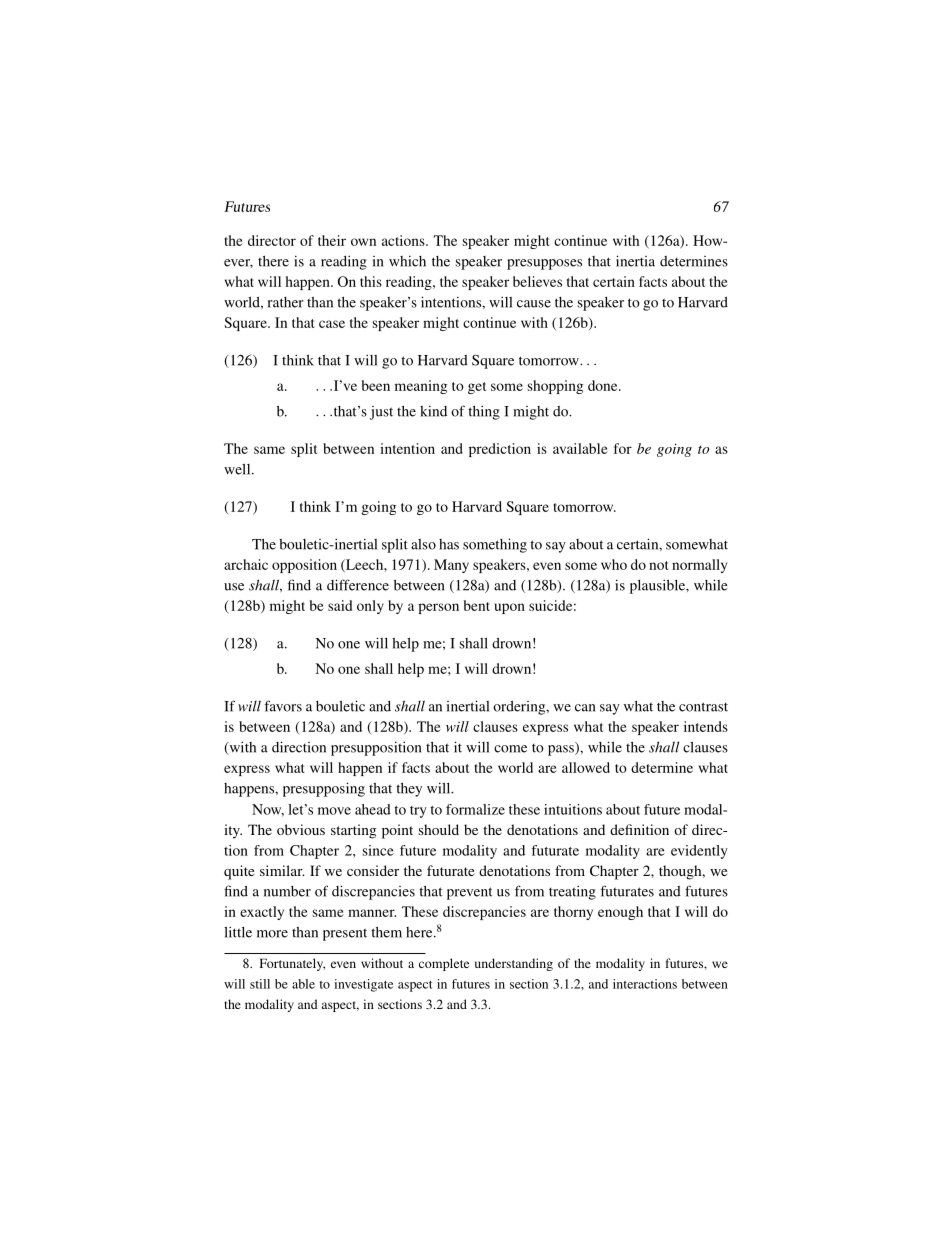 The image size is (952, 1233). I want to click on done, so click(604, 385).
